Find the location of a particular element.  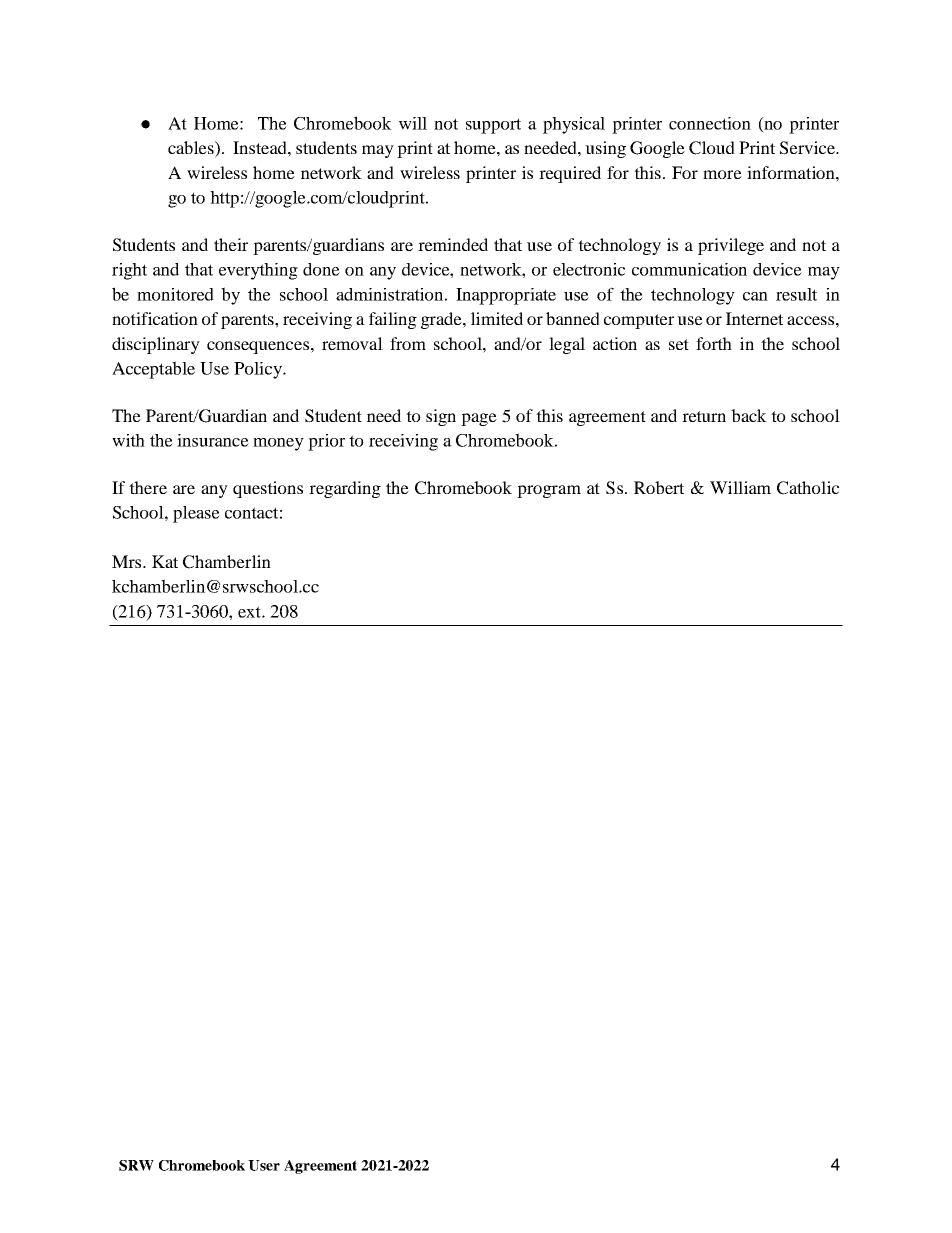

please is located at coordinates (196, 514).
